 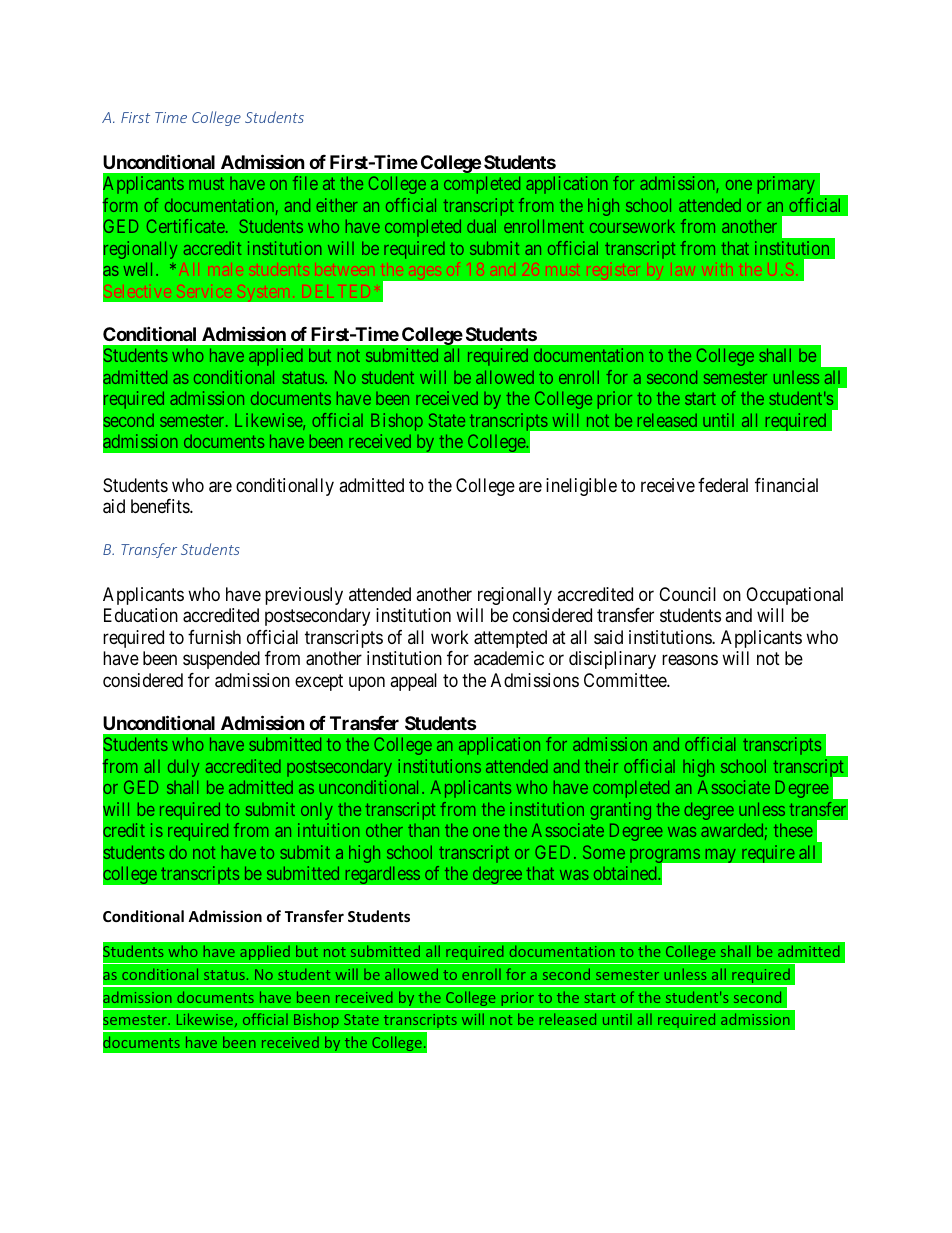 What do you see at coordinates (187, 226) in the screenshot?
I see `Certificate` at bounding box center [187, 226].
